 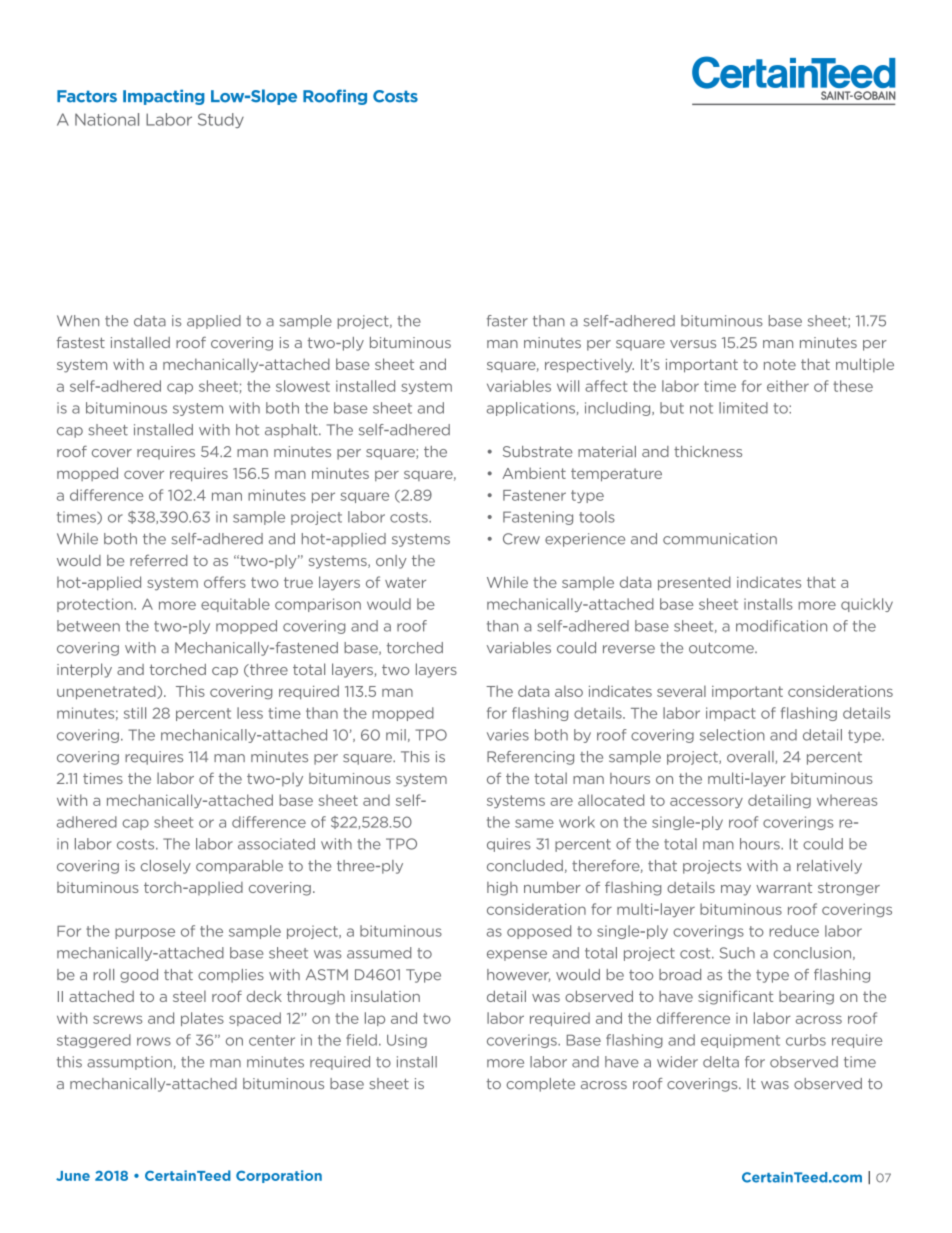 What do you see at coordinates (708, 451) in the image?
I see `thickness` at bounding box center [708, 451].
